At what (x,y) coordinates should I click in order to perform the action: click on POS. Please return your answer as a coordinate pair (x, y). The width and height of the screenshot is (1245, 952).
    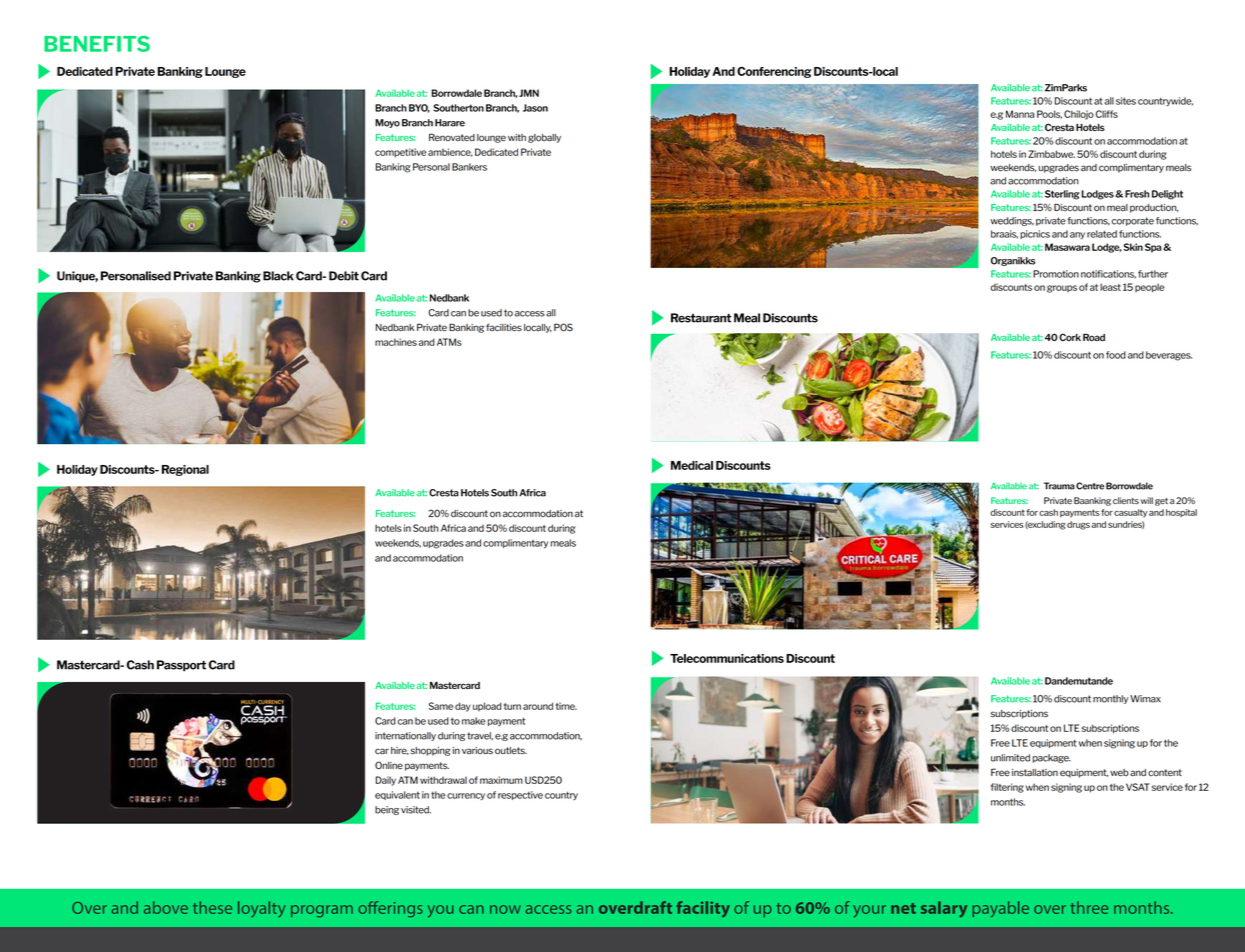
    Looking at the image, I should click on (563, 327).
